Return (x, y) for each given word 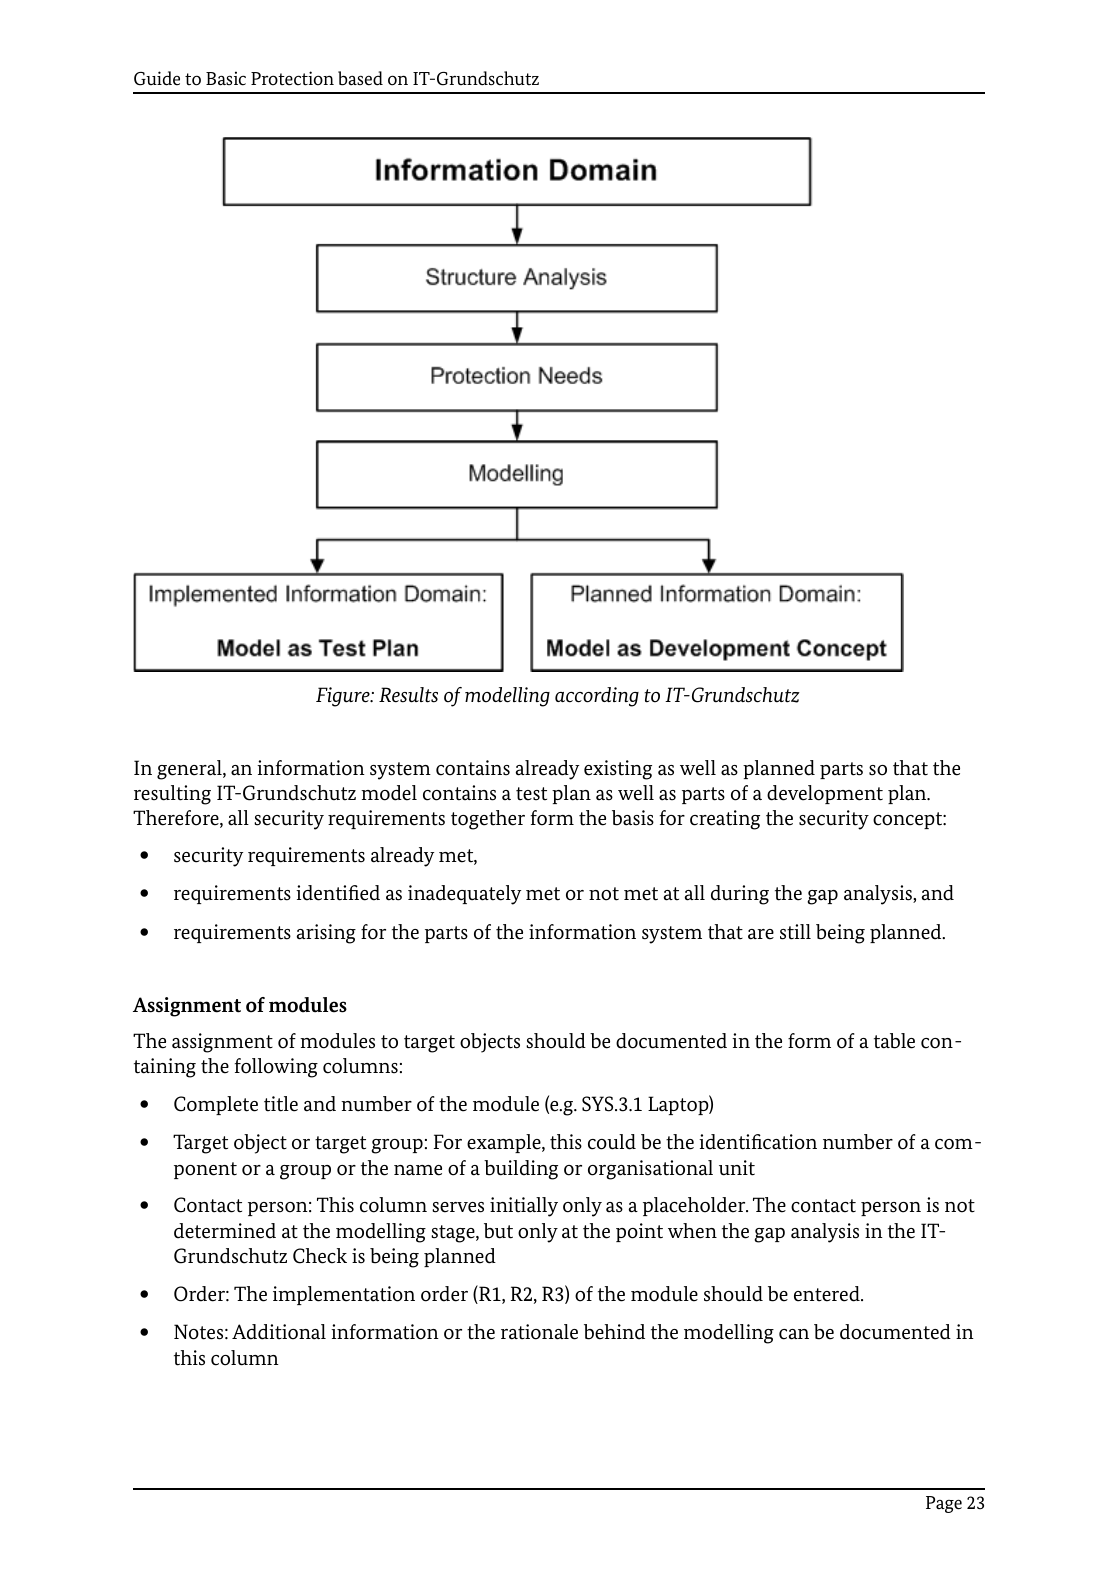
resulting (172, 795)
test (531, 794)
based (360, 78)
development (825, 794)
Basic (226, 78)
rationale (539, 1332)
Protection (292, 78)
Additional (279, 1332)
